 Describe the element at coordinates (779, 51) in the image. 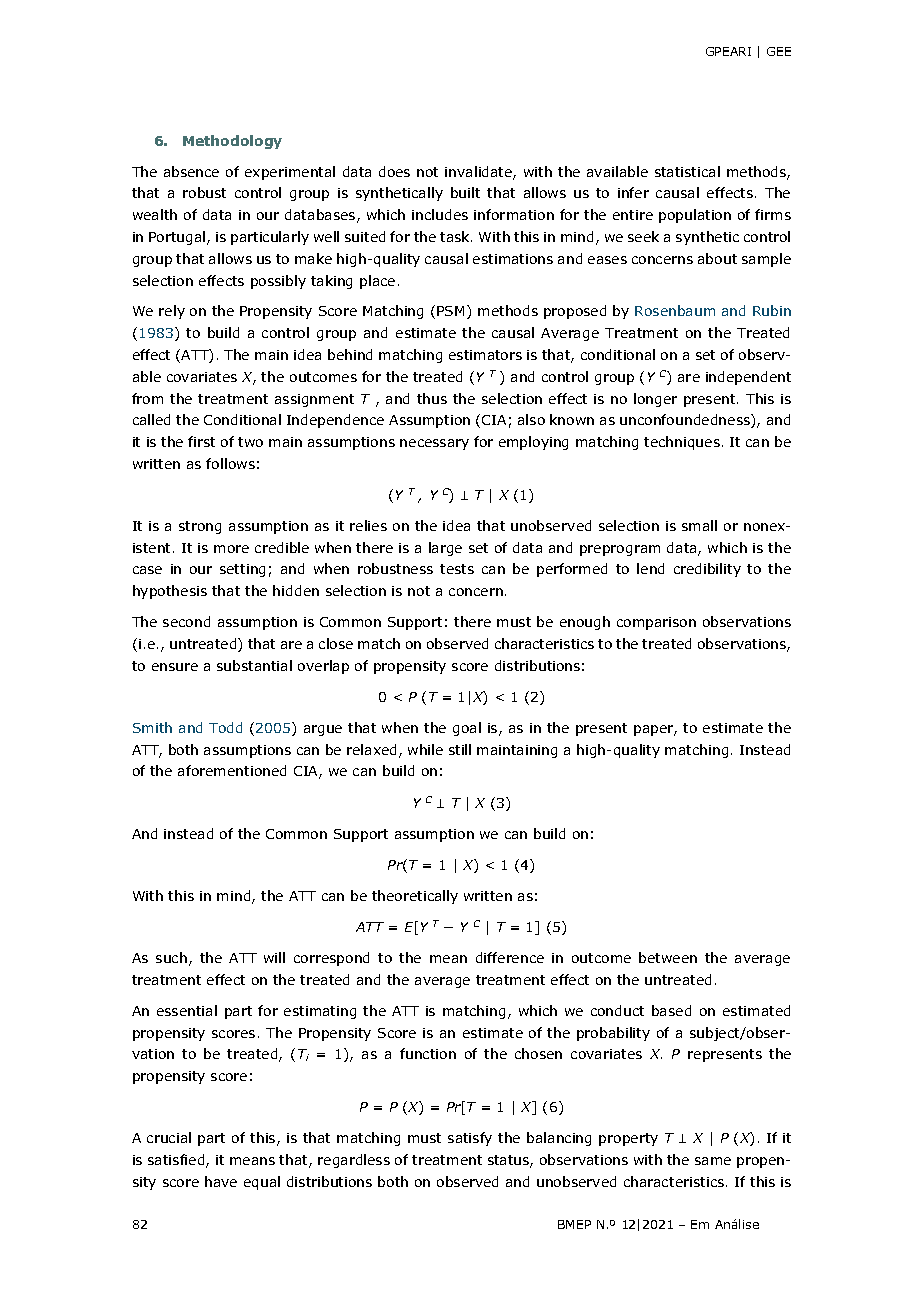

I see `GEE` at that location.
